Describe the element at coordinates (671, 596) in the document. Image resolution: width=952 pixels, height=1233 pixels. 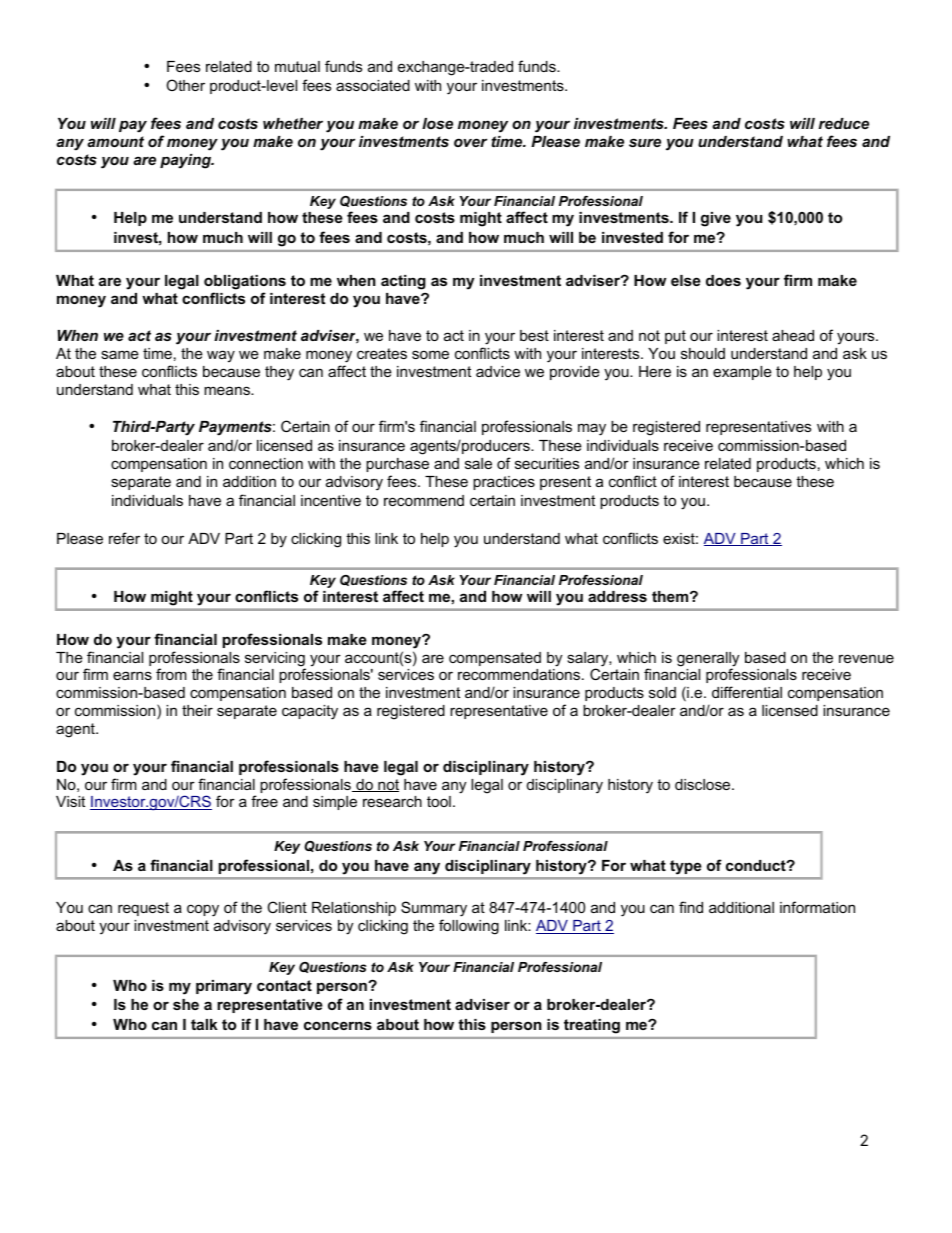
I see `them` at that location.
